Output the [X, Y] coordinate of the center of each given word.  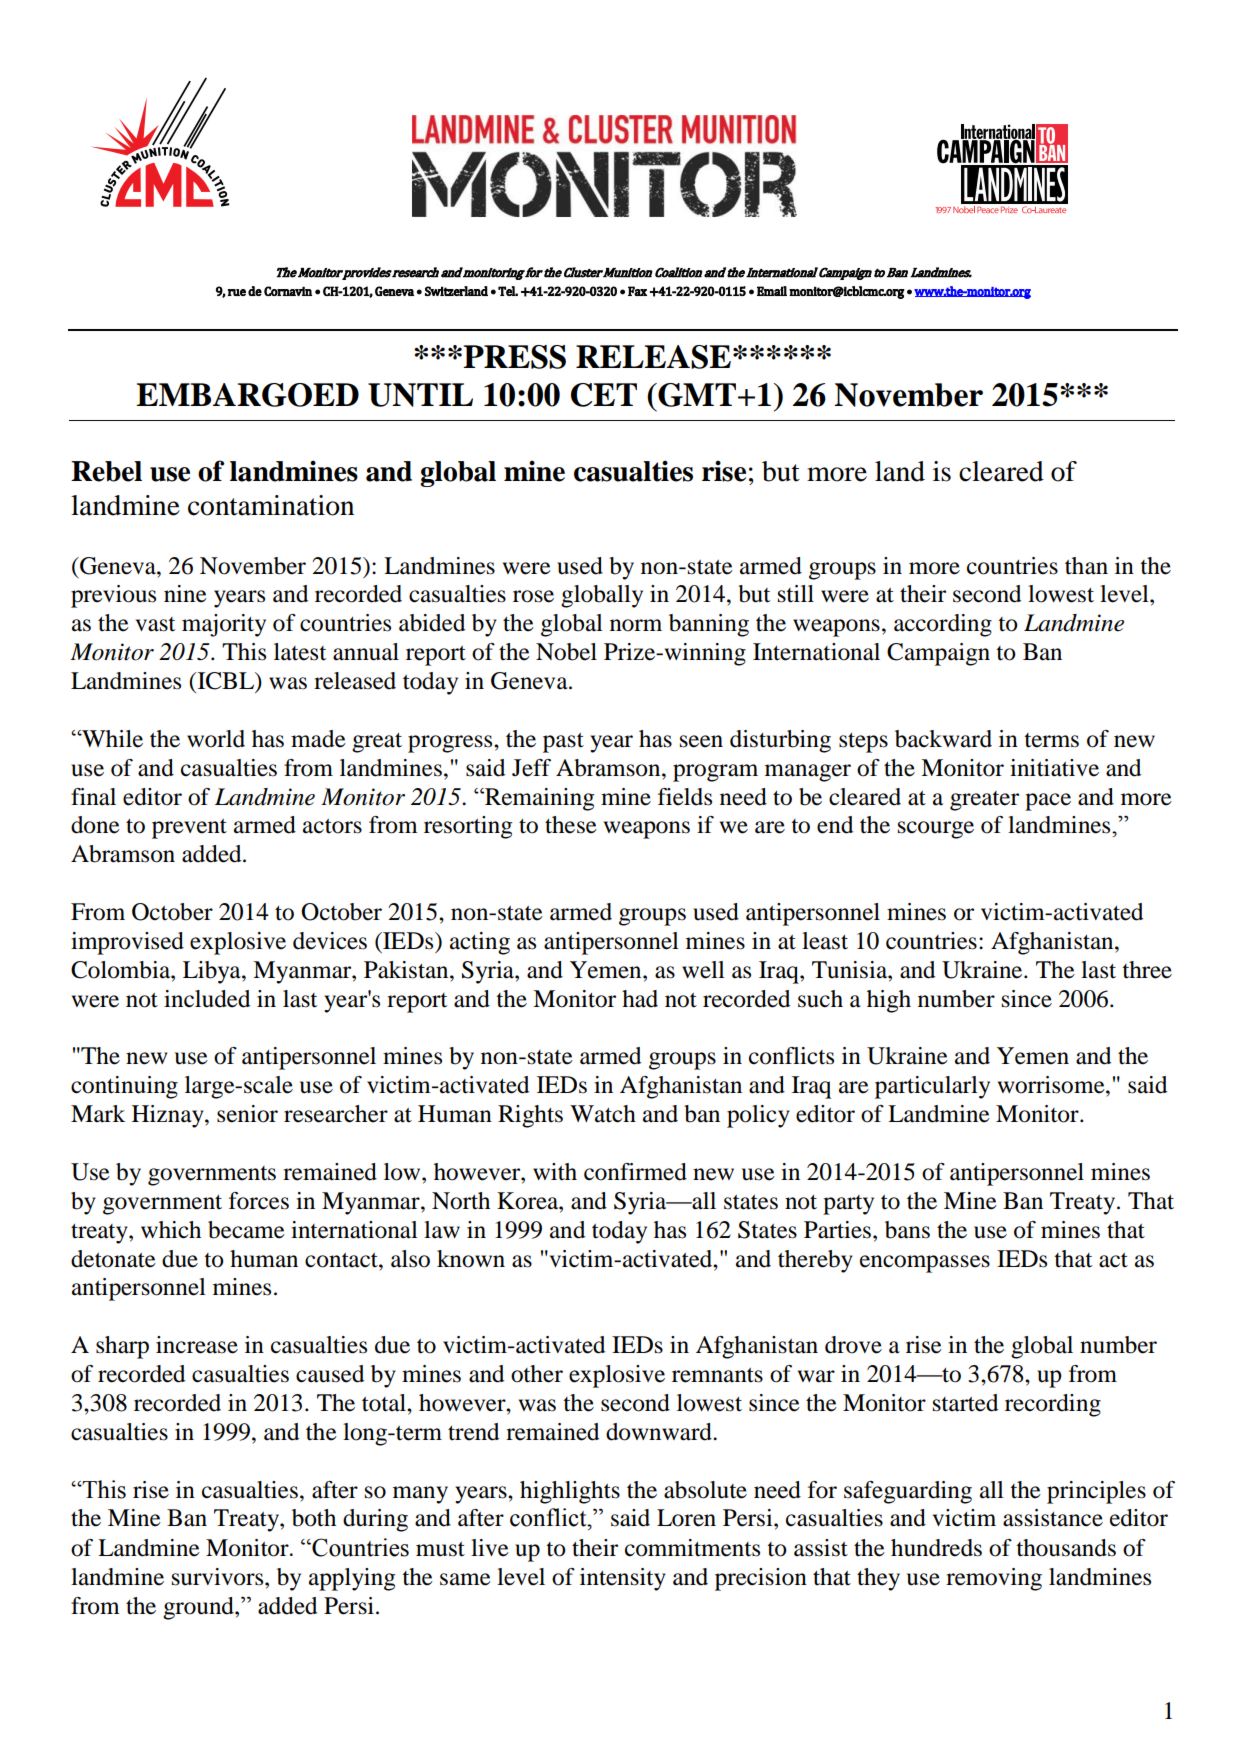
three [1147, 970]
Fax [637, 291]
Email [772, 291]
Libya [213, 972]
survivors [219, 1577]
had [640, 999]
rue [237, 292]
